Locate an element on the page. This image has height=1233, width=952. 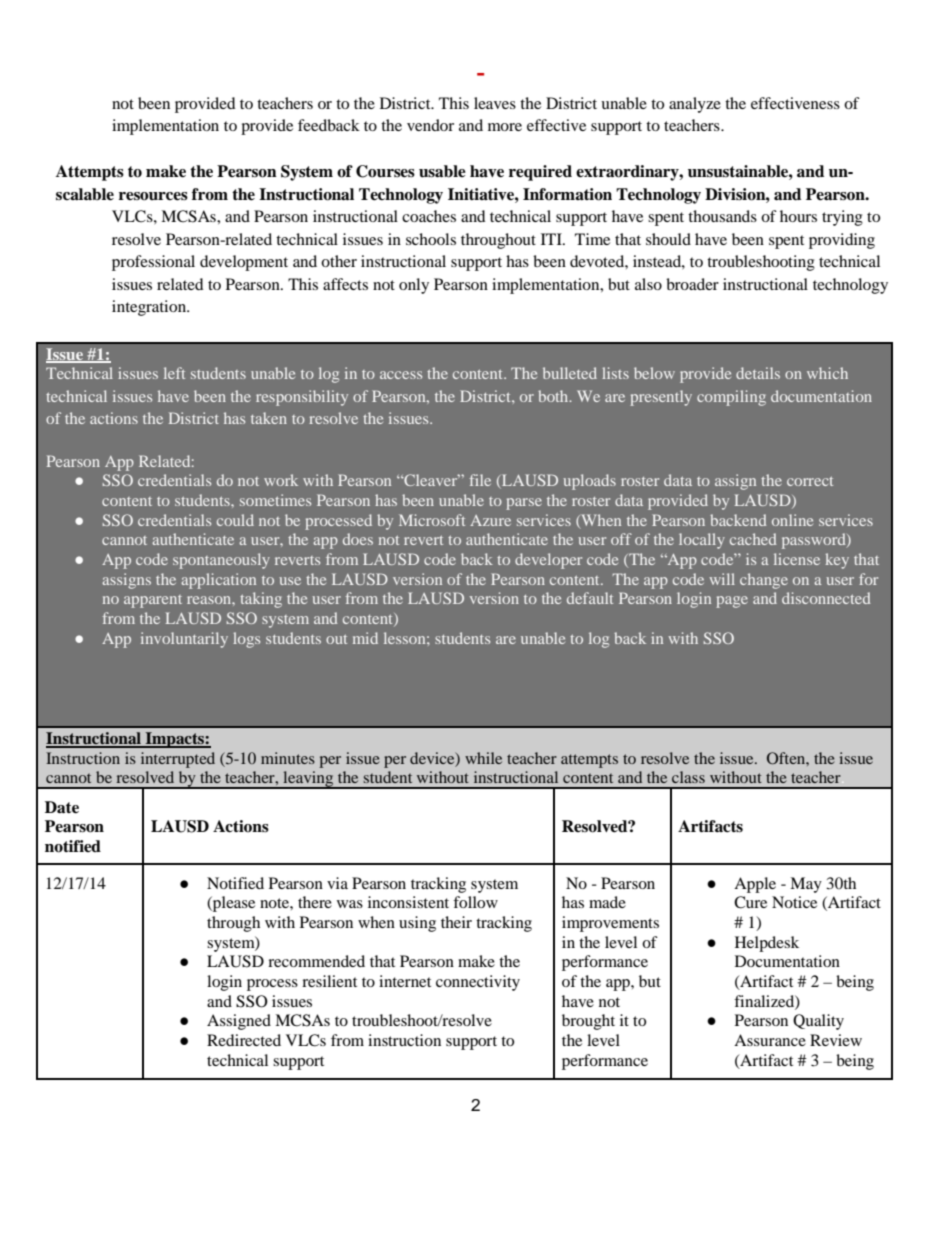
analyze is located at coordinates (695, 105).
